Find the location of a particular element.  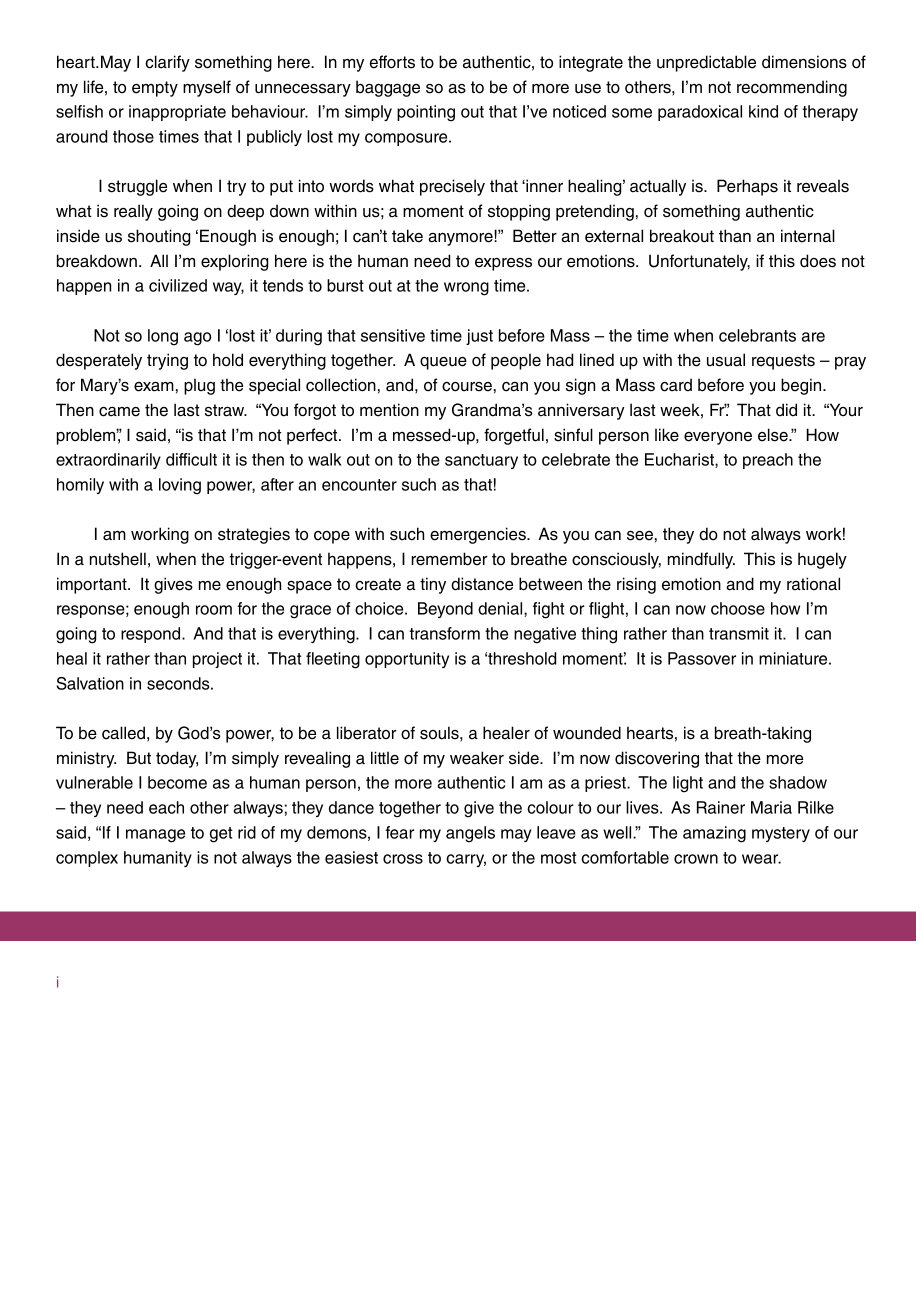

recommending is located at coordinates (792, 88).
